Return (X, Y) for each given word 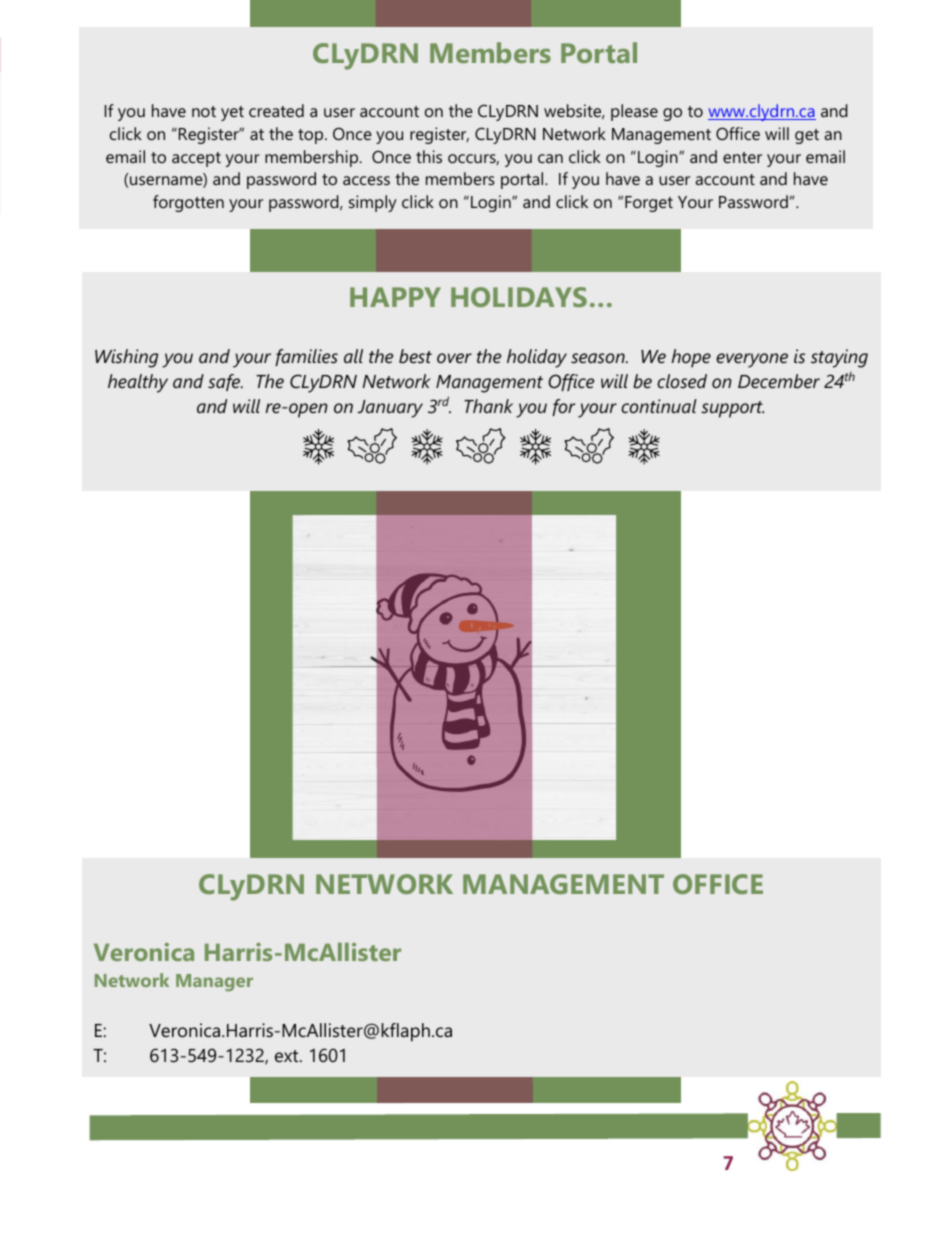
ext (288, 1056)
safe (225, 382)
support (732, 409)
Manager (214, 982)
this (429, 156)
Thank (488, 406)
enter (742, 157)
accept (196, 159)
